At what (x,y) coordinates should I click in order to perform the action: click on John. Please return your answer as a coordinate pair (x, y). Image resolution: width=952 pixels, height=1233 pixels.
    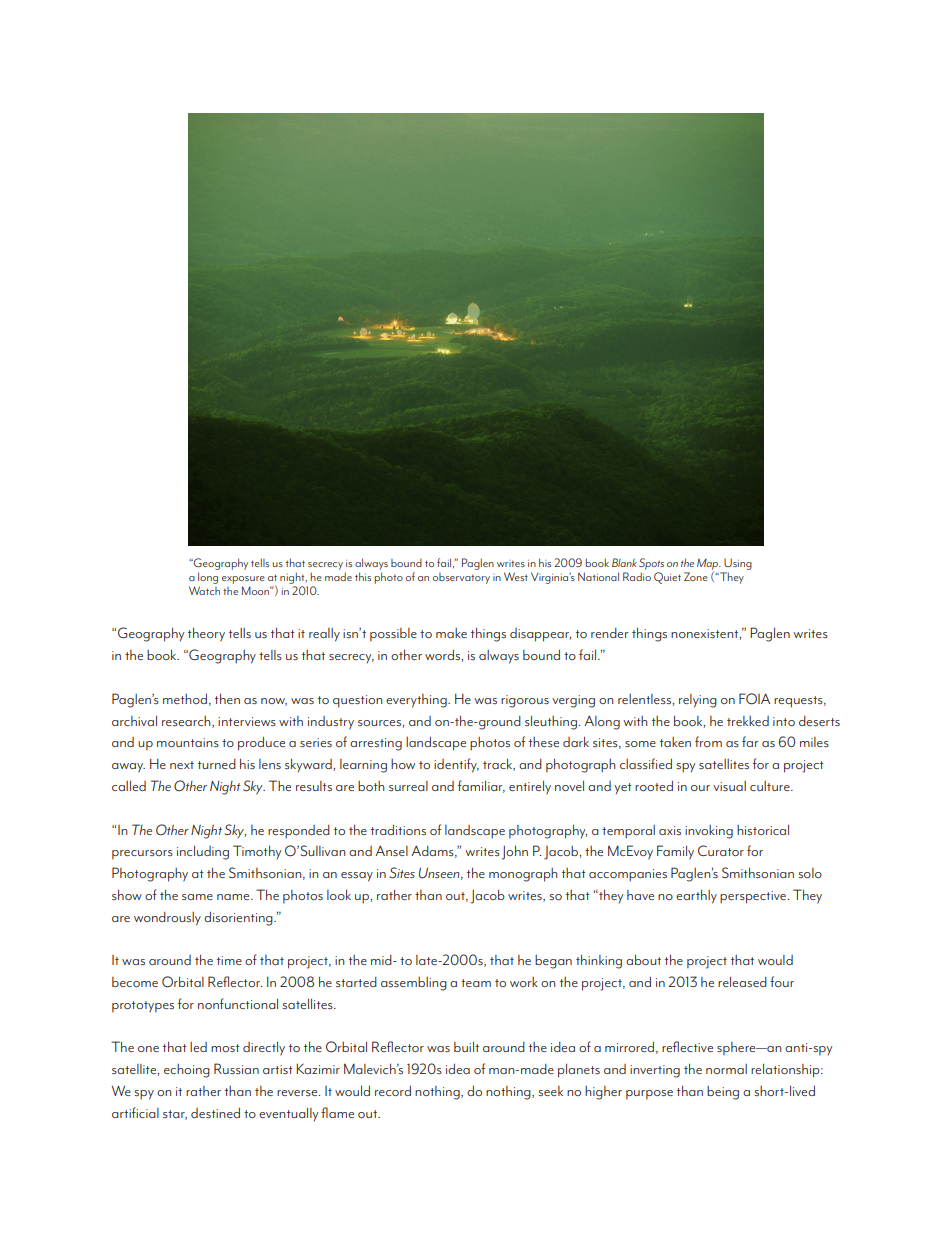
    Looking at the image, I should click on (515, 852).
